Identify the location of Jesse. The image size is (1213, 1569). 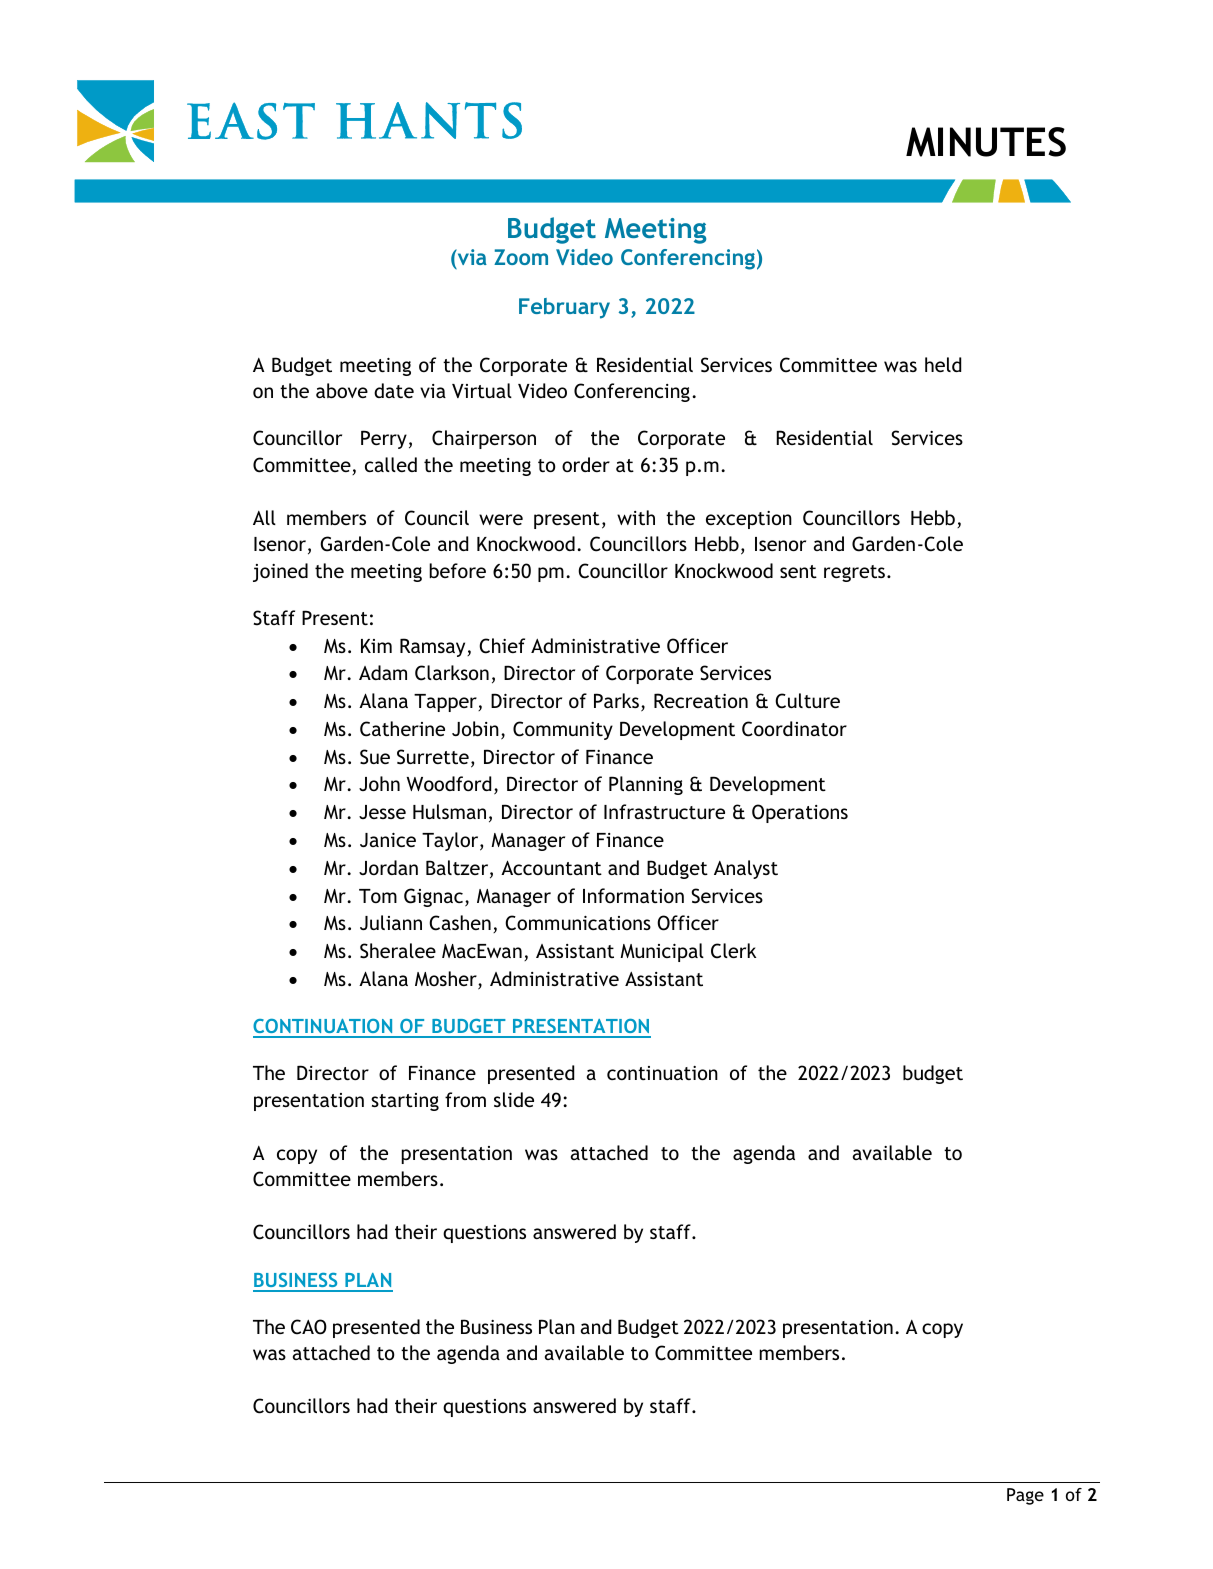
(382, 812).
